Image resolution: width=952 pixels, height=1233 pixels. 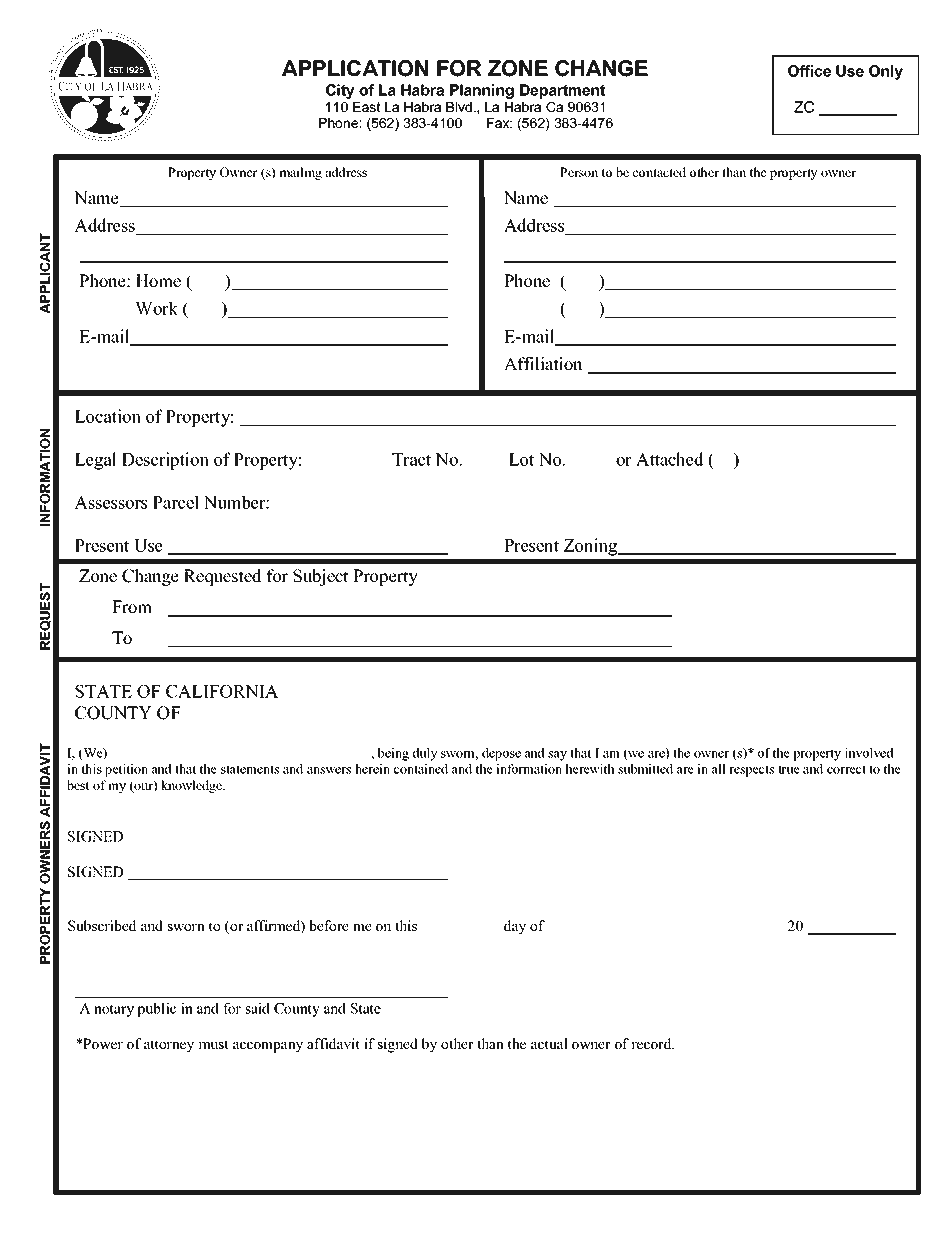 What do you see at coordinates (809, 71) in the image?
I see `Office` at bounding box center [809, 71].
